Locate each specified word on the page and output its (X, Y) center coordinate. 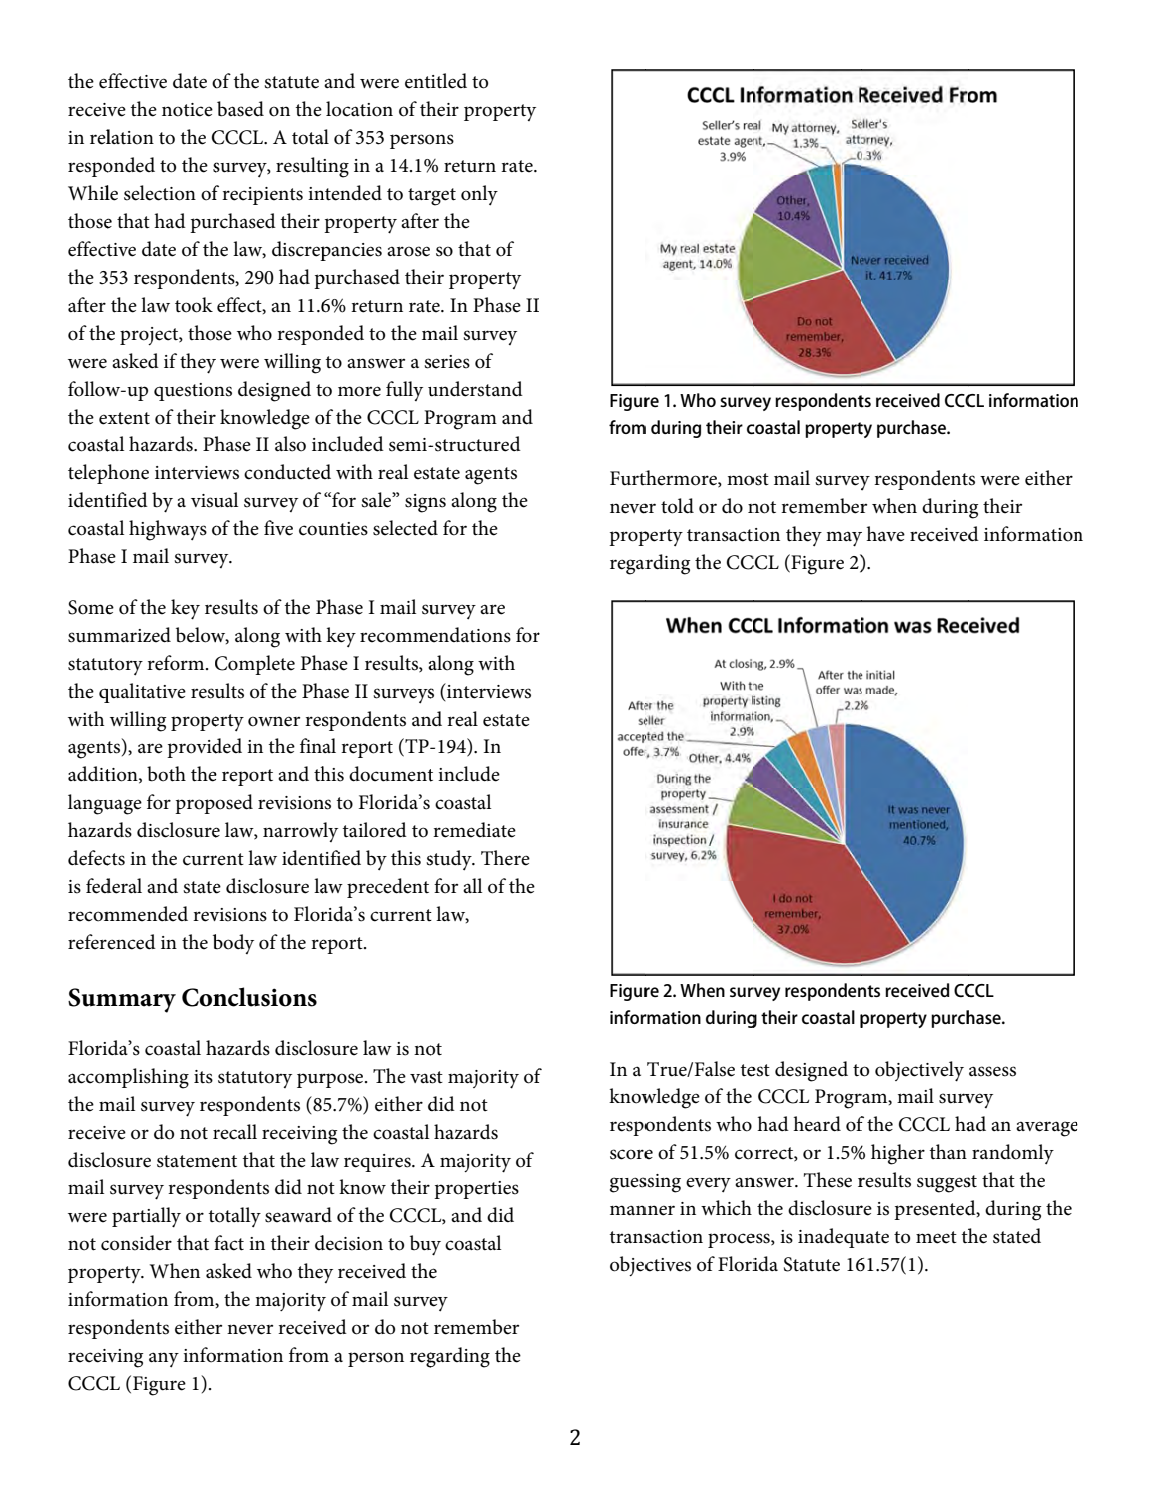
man (629, 1210)
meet (936, 1237)
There (505, 858)
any (164, 1360)
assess (992, 1071)
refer (88, 942)
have (885, 534)
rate (518, 166)
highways (168, 530)
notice (187, 110)
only (479, 195)
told (677, 506)
